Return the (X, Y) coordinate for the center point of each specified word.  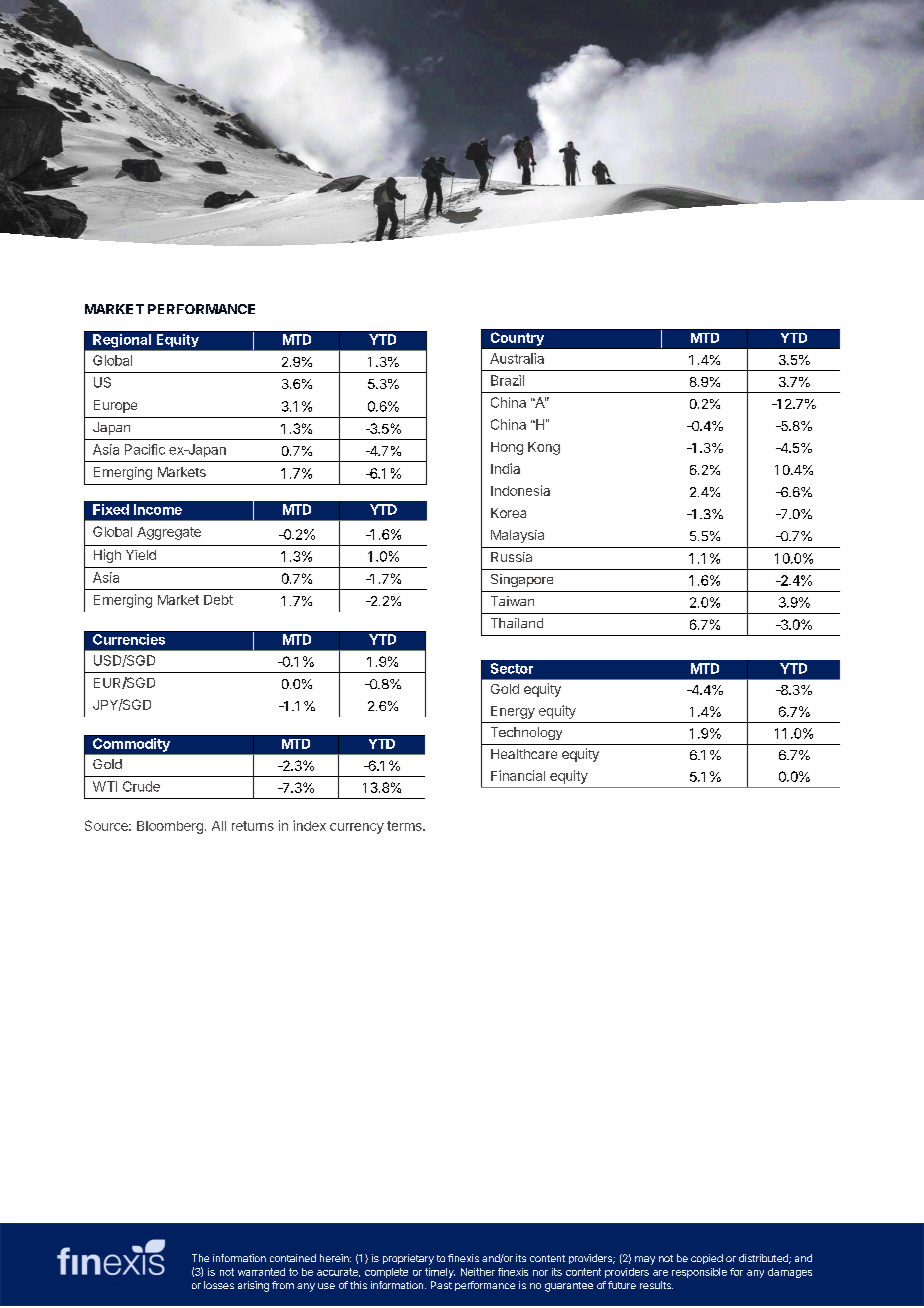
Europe (115, 406)
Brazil (507, 380)
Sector (512, 668)
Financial (518, 775)
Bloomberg (170, 827)
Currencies (129, 639)
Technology (526, 733)
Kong (544, 448)
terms (405, 826)
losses (219, 1285)
